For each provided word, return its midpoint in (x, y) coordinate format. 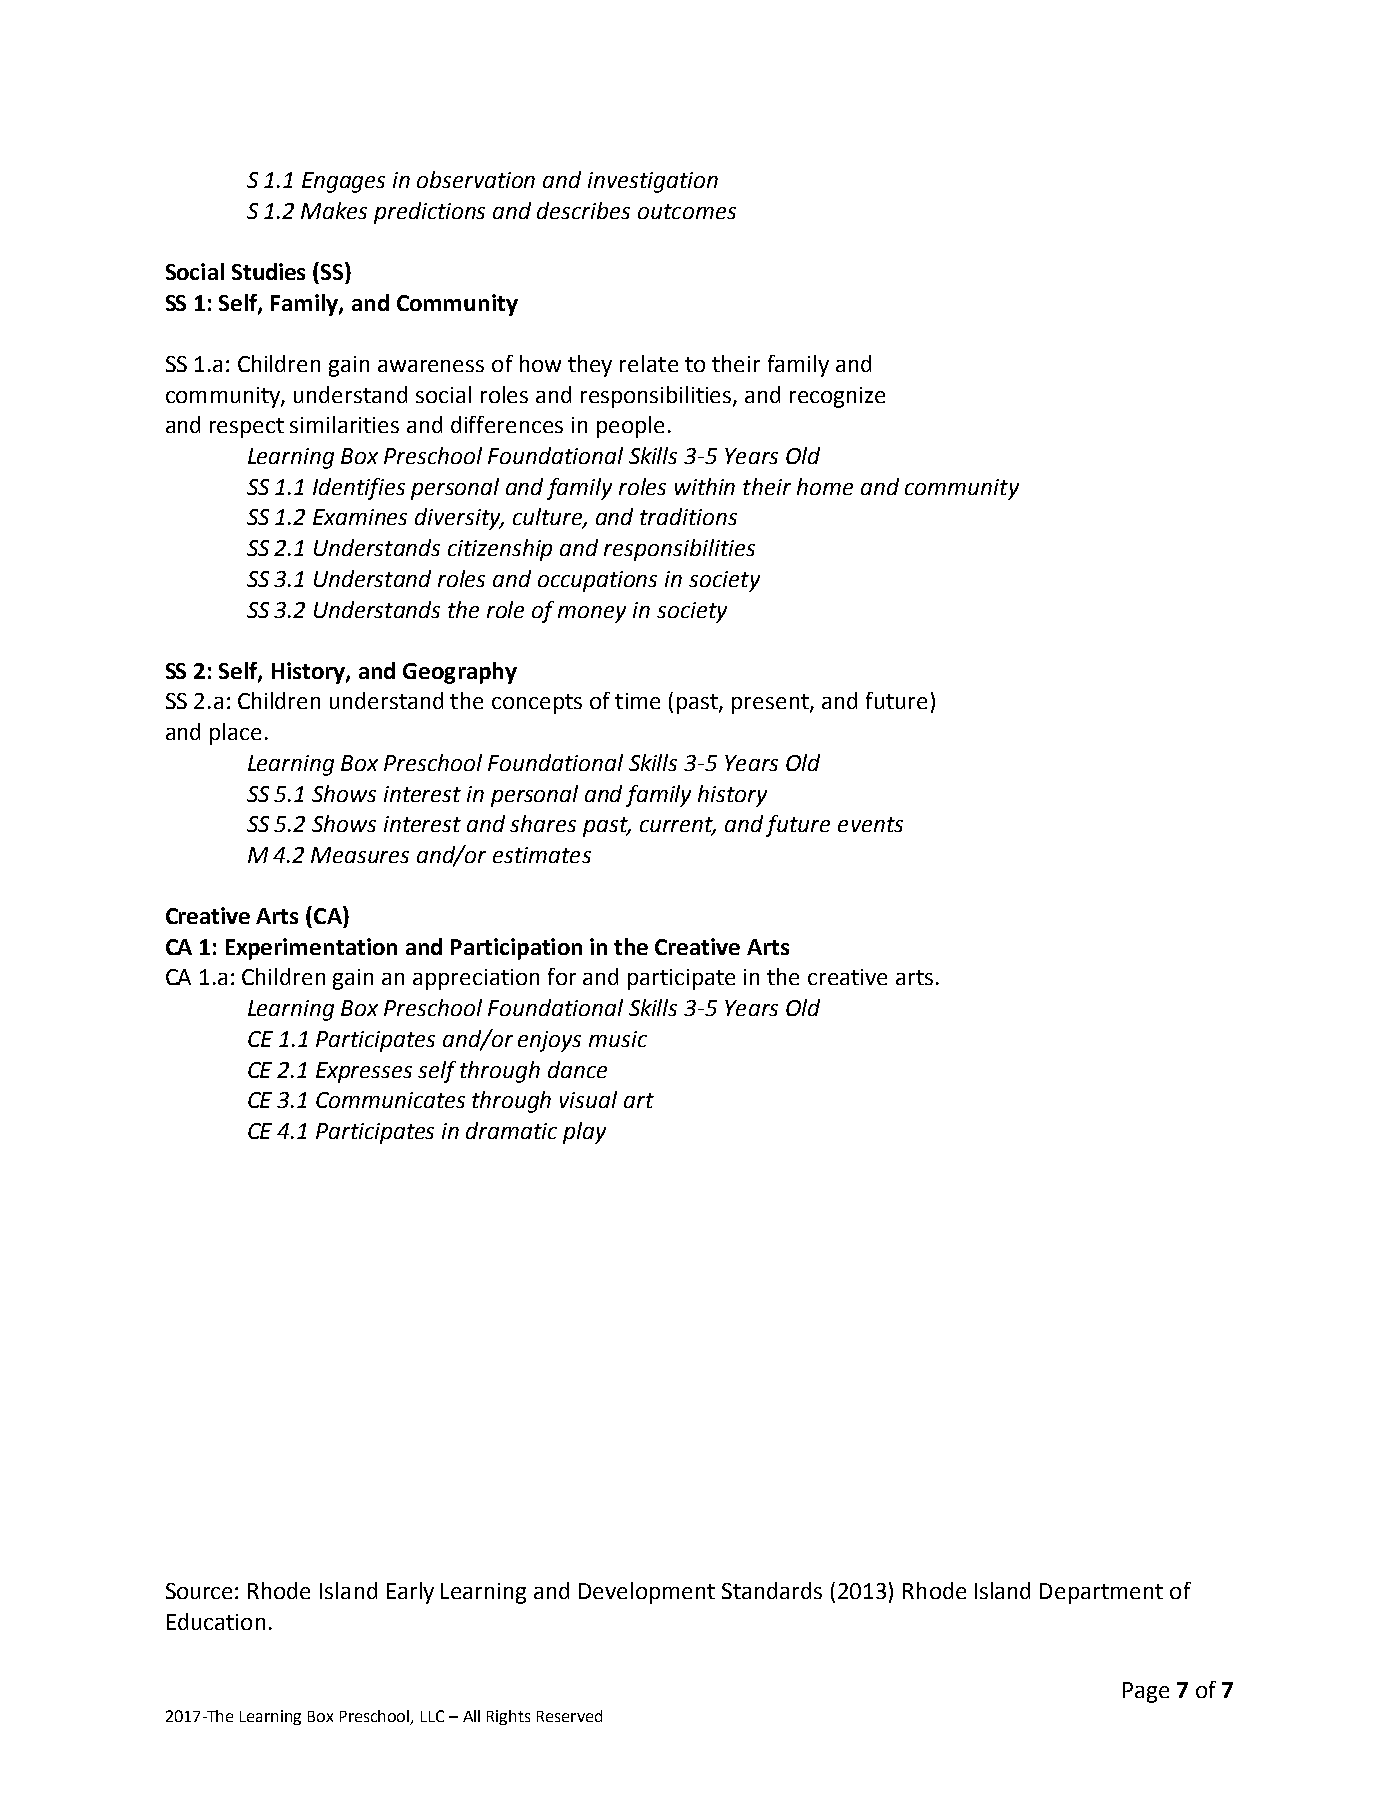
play (584, 1133)
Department (1101, 1593)
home (825, 486)
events (870, 824)
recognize (837, 397)
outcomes (687, 211)
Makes (334, 210)
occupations (597, 581)
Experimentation (311, 949)
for (562, 976)
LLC (432, 1716)
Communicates (390, 1100)
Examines (360, 517)
